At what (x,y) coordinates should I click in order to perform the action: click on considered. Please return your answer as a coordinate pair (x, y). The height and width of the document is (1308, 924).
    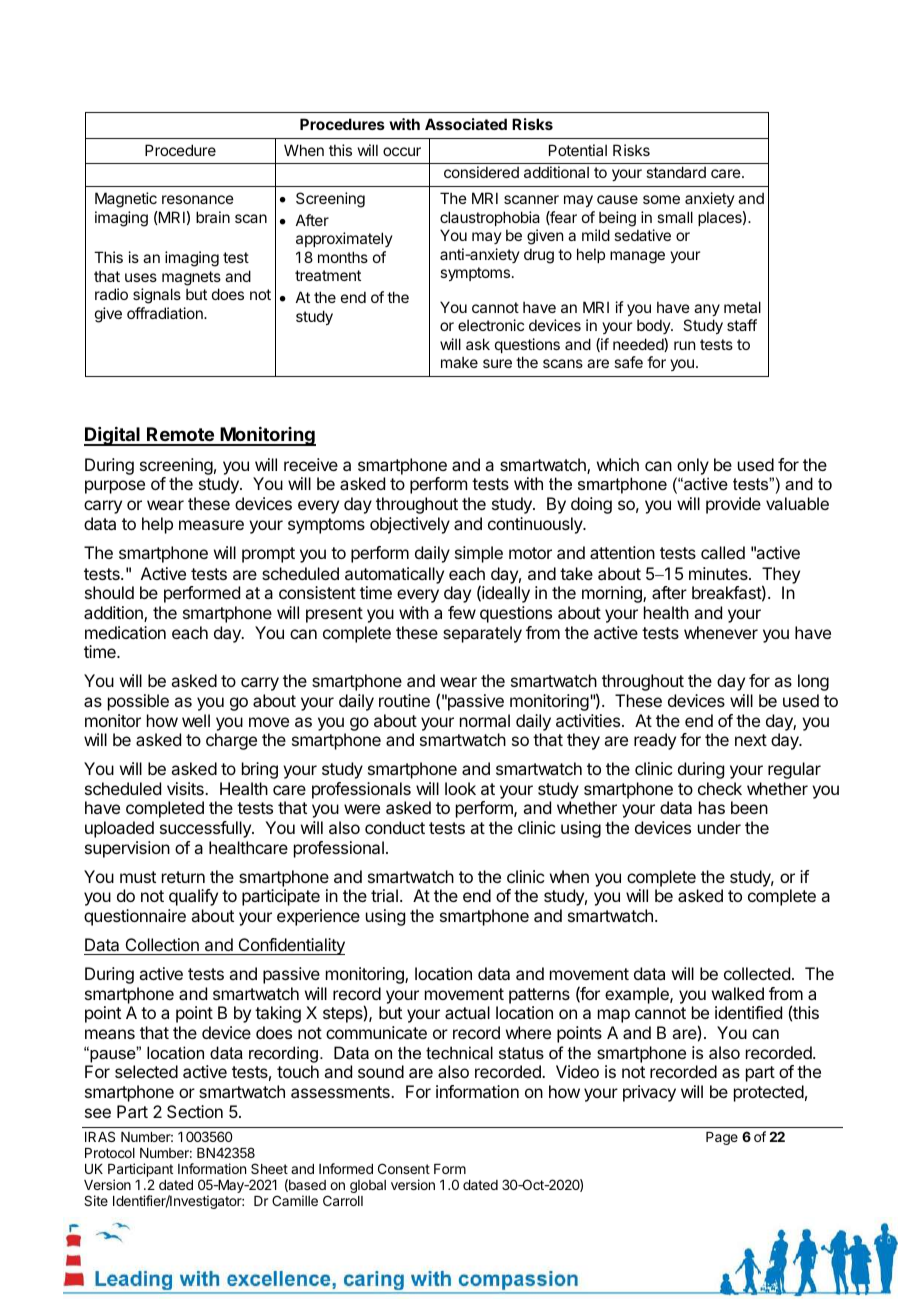
    Looking at the image, I should click on (481, 172).
